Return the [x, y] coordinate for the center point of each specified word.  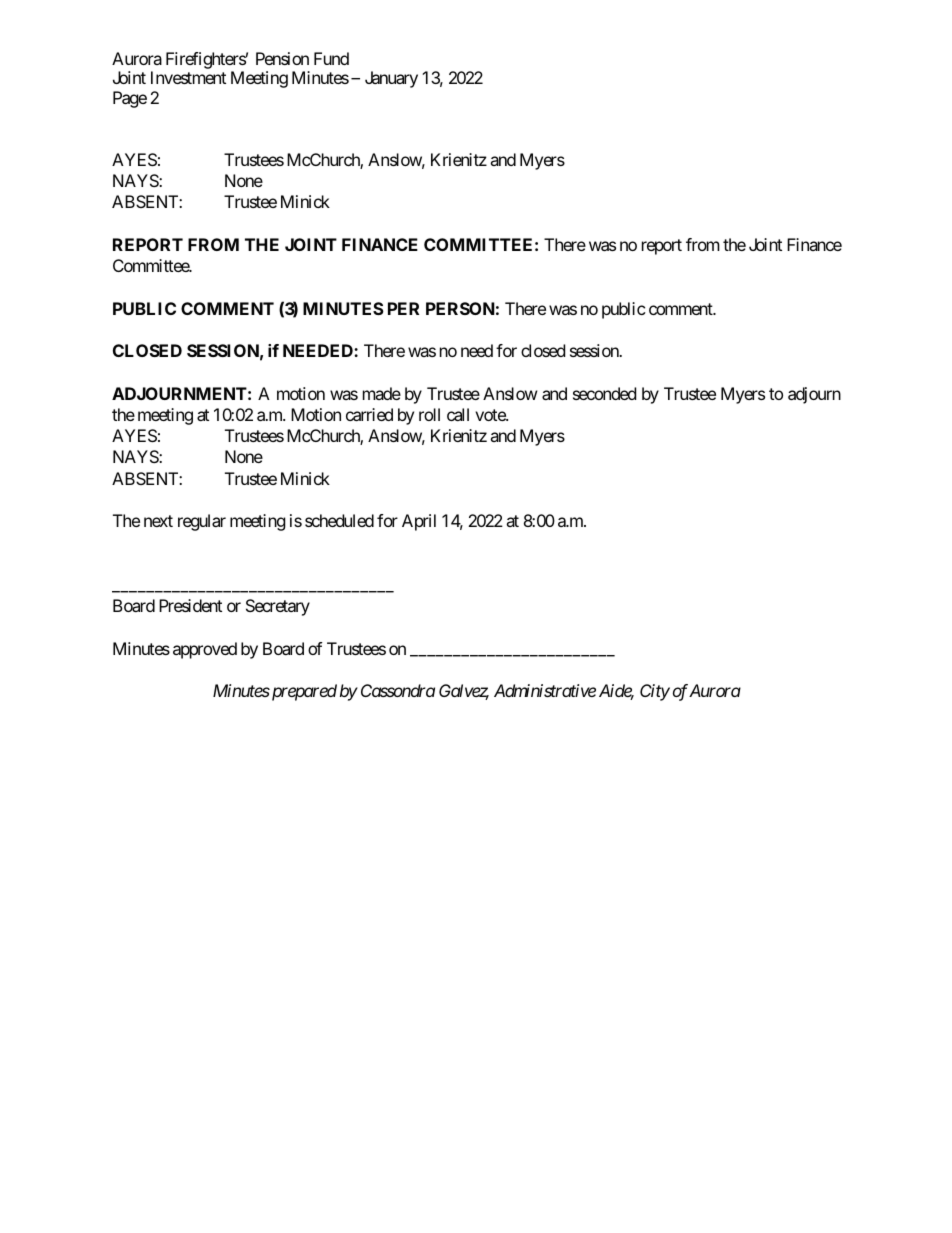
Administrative [545, 690]
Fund [331, 58]
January [391, 79]
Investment [188, 77]
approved [205, 650]
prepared [303, 692]
